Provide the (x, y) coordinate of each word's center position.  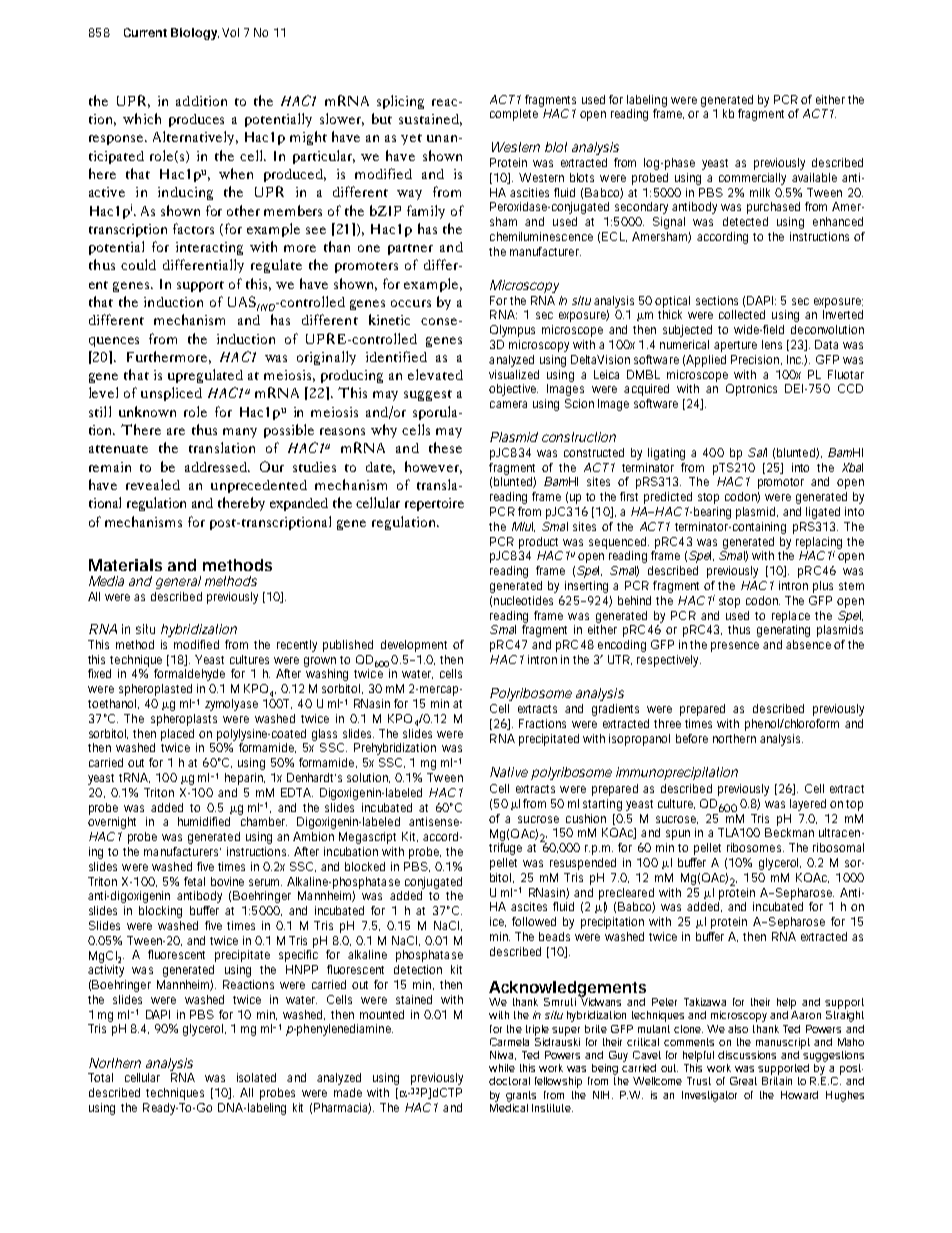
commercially (752, 179)
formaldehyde (189, 675)
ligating (666, 454)
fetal (194, 881)
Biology (195, 34)
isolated (256, 1077)
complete (514, 115)
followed (534, 921)
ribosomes (755, 847)
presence (735, 647)
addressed (217, 467)
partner (410, 249)
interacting (209, 248)
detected (745, 221)
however (433, 467)
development (414, 646)
